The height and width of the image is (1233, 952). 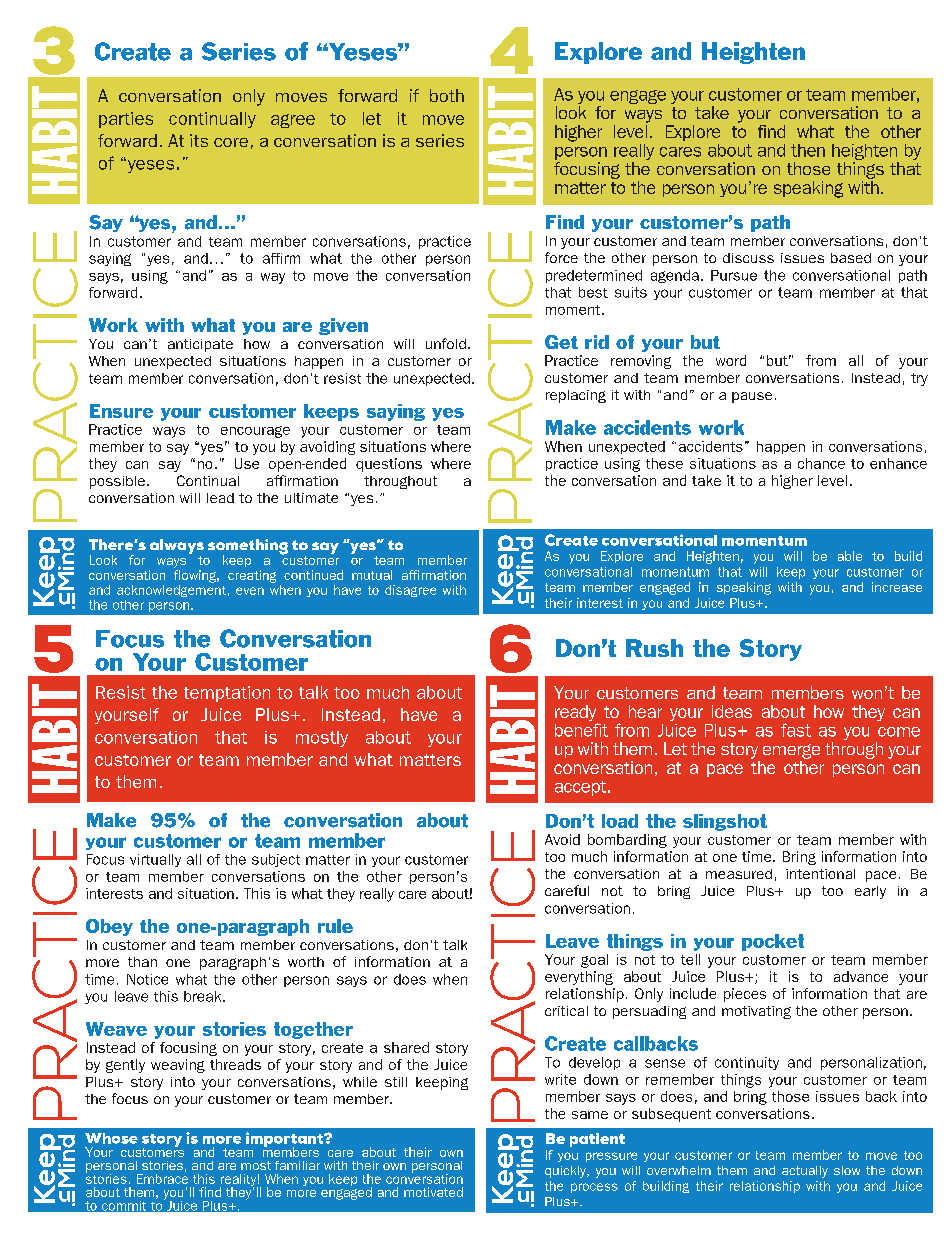 What do you see at coordinates (566, 1172) in the image?
I see `quickly` at bounding box center [566, 1172].
